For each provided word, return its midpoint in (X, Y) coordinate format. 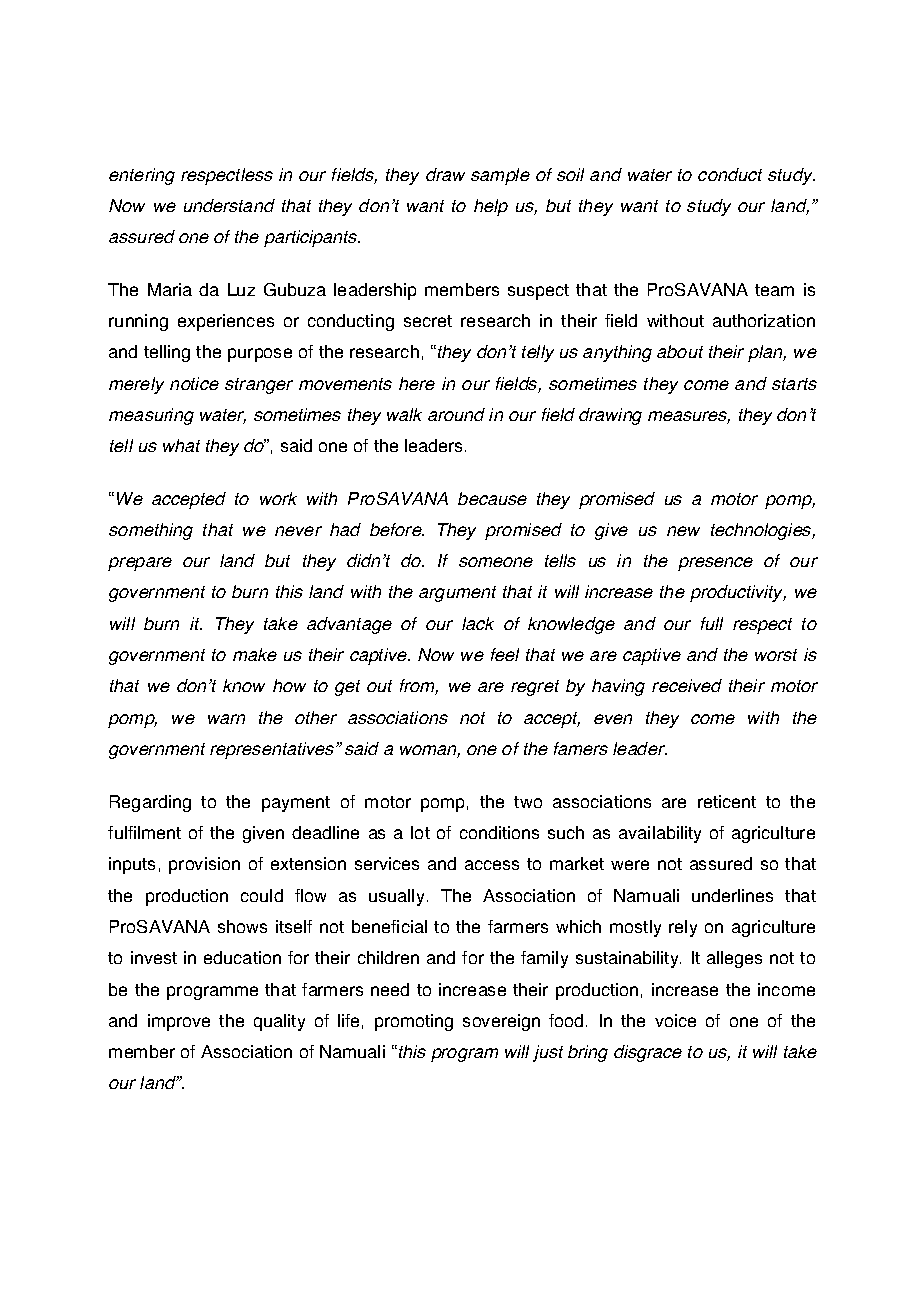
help (491, 207)
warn (226, 719)
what (181, 445)
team (774, 290)
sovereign (501, 1022)
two (528, 802)
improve (179, 1022)
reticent (727, 801)
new (683, 531)
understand (229, 205)
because (492, 498)
